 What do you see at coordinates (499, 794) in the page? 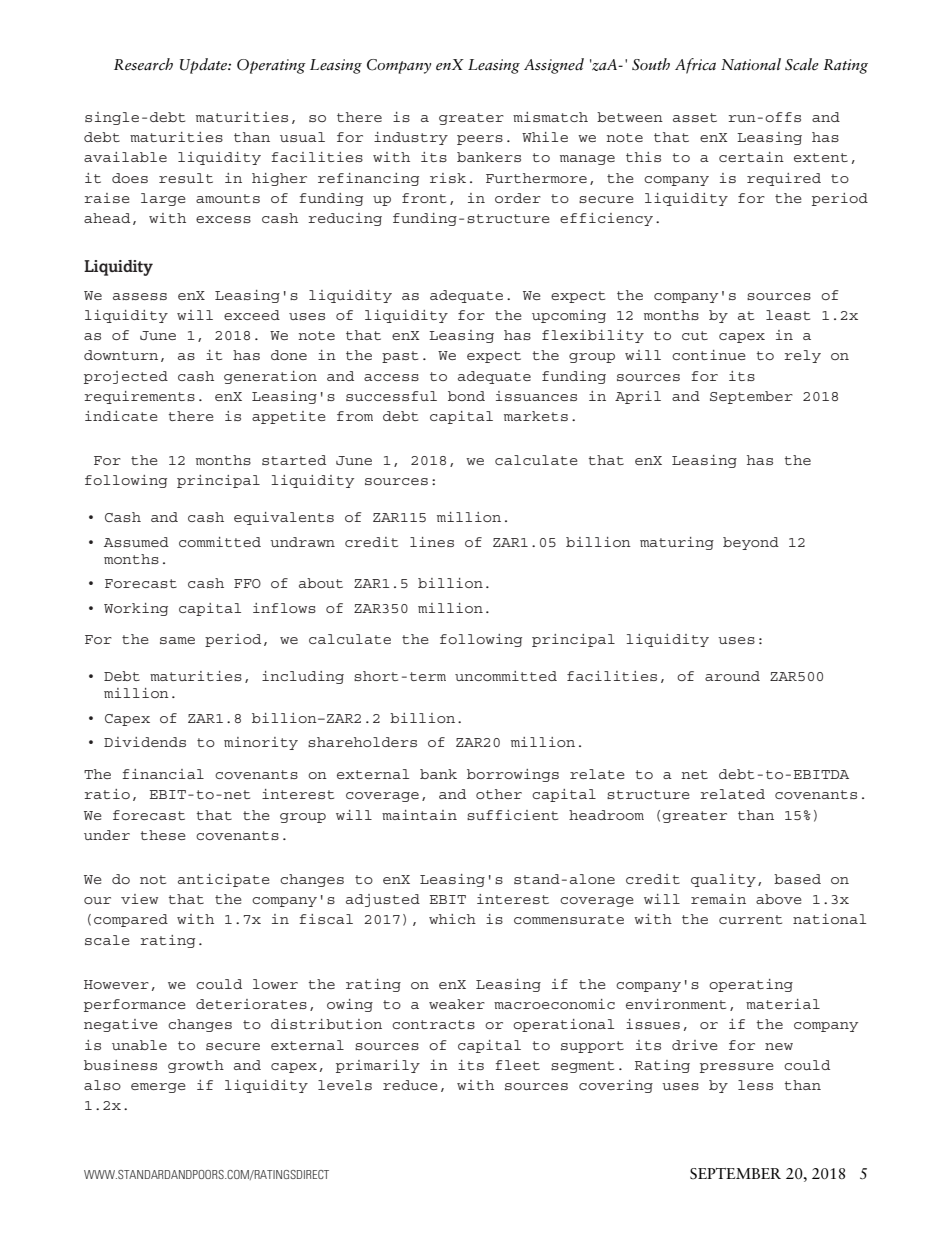
I see `other` at bounding box center [499, 794].
